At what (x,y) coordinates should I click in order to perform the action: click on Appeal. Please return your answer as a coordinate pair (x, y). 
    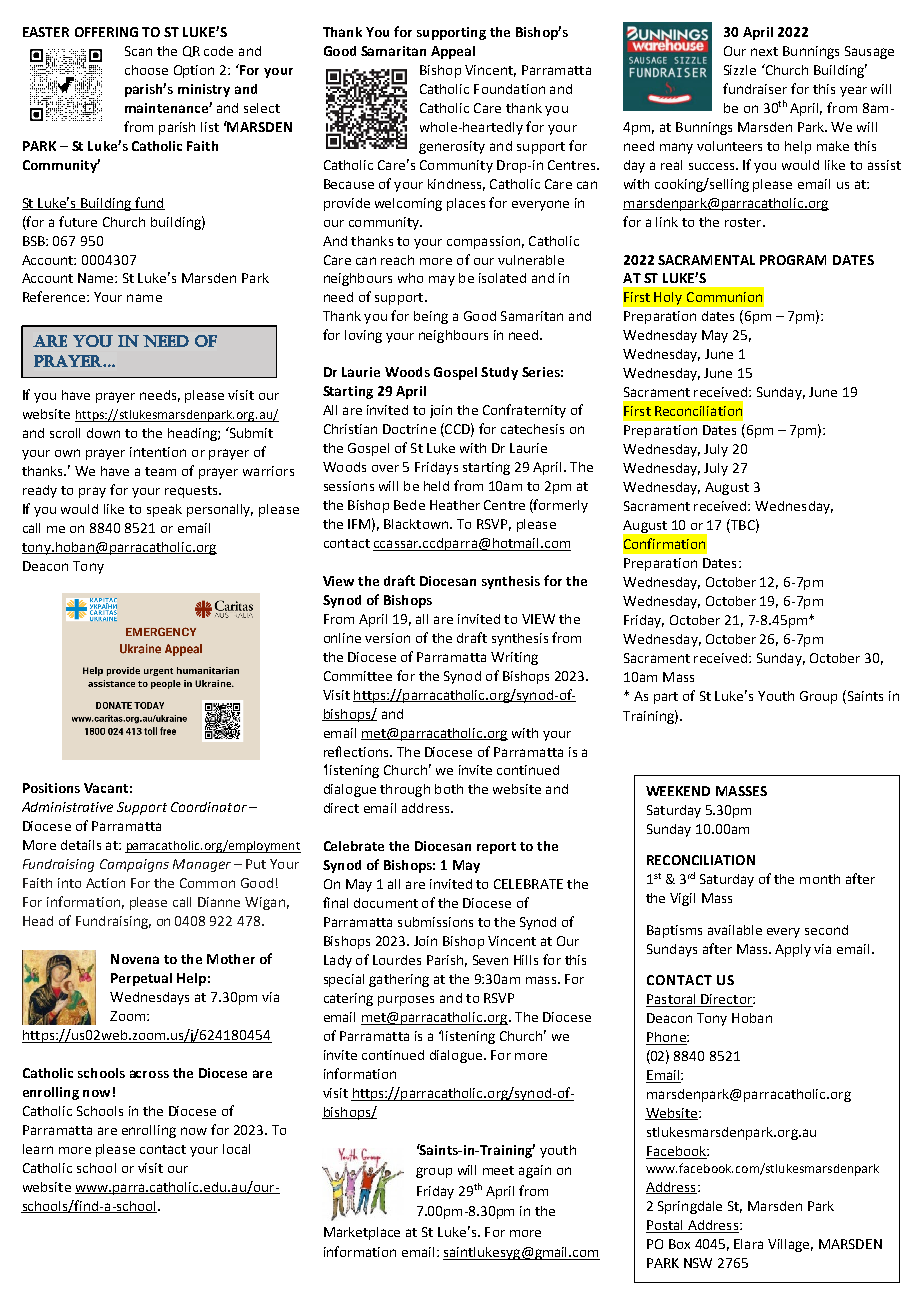
    Looking at the image, I should click on (453, 52).
